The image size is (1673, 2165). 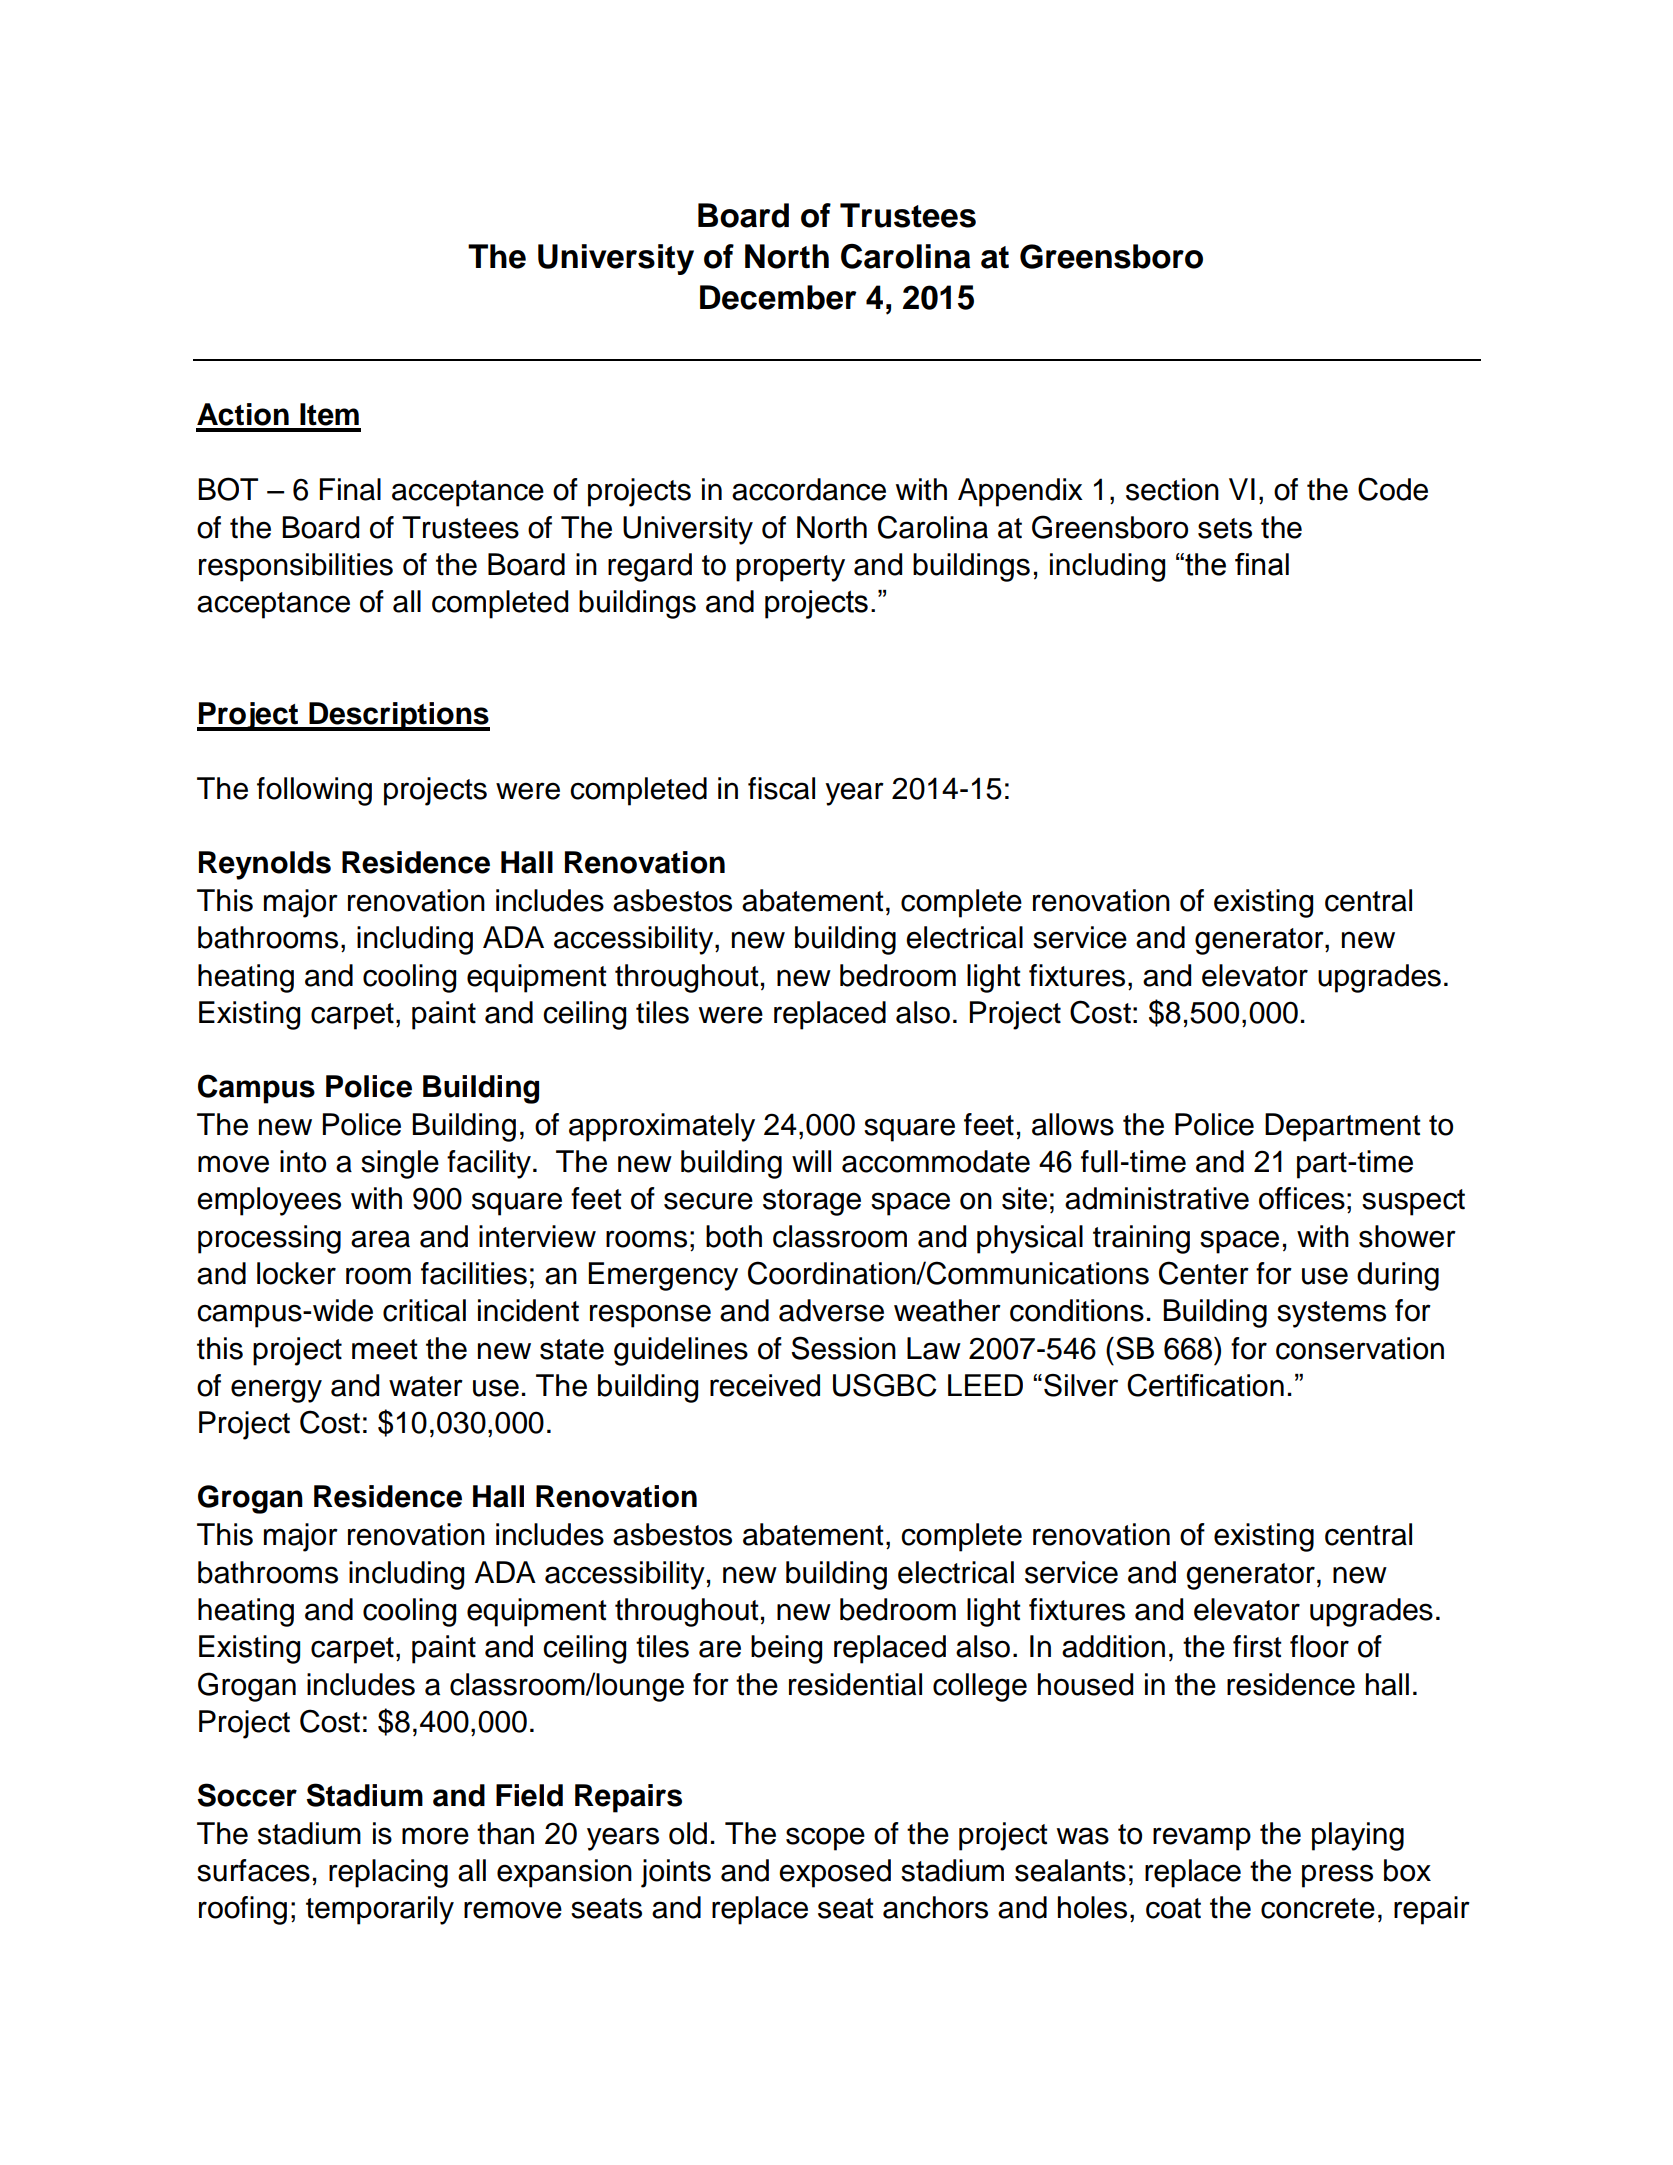 What do you see at coordinates (1205, 1385) in the document?
I see `Certification` at bounding box center [1205, 1385].
